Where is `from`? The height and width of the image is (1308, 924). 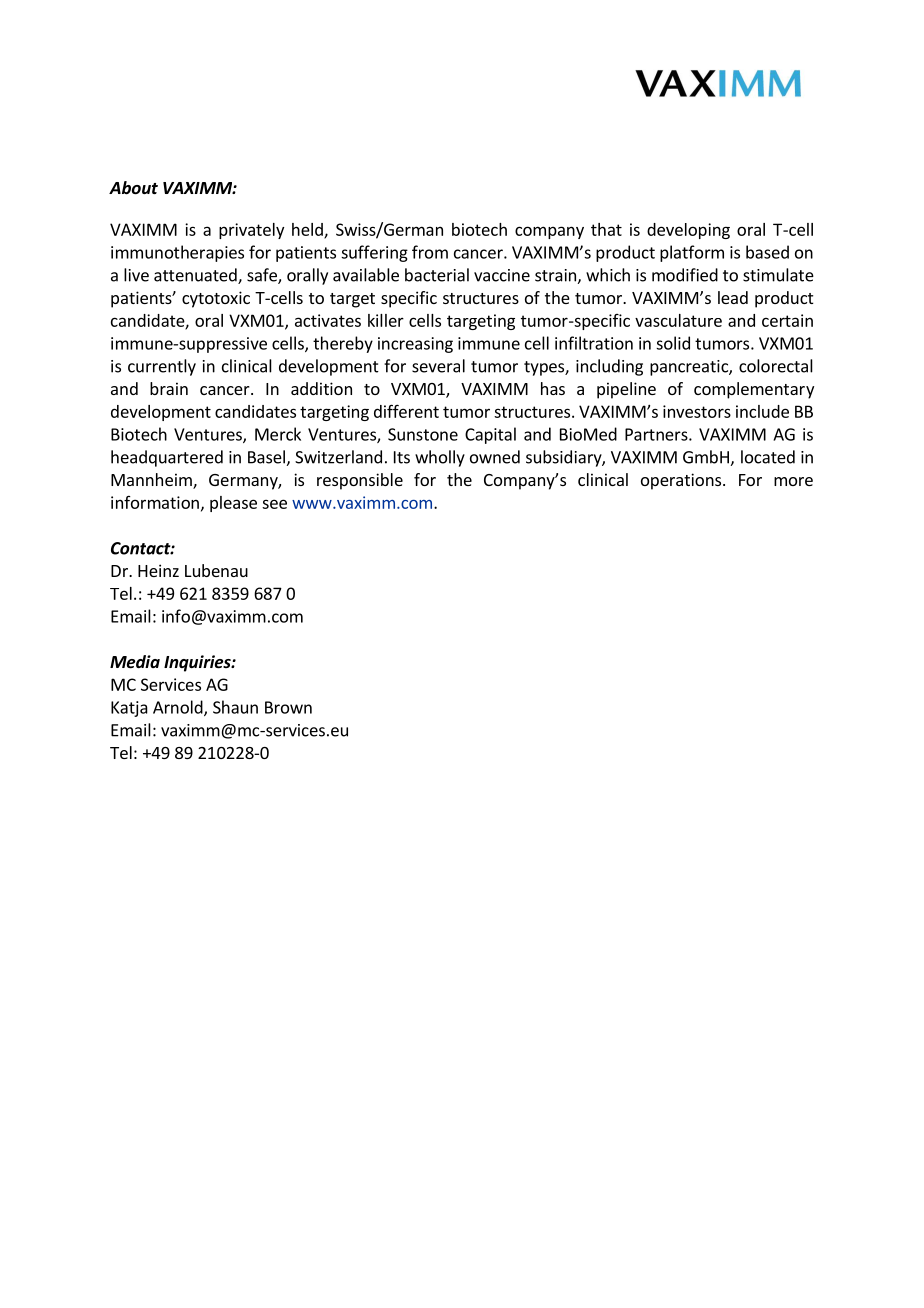 from is located at coordinates (430, 252).
